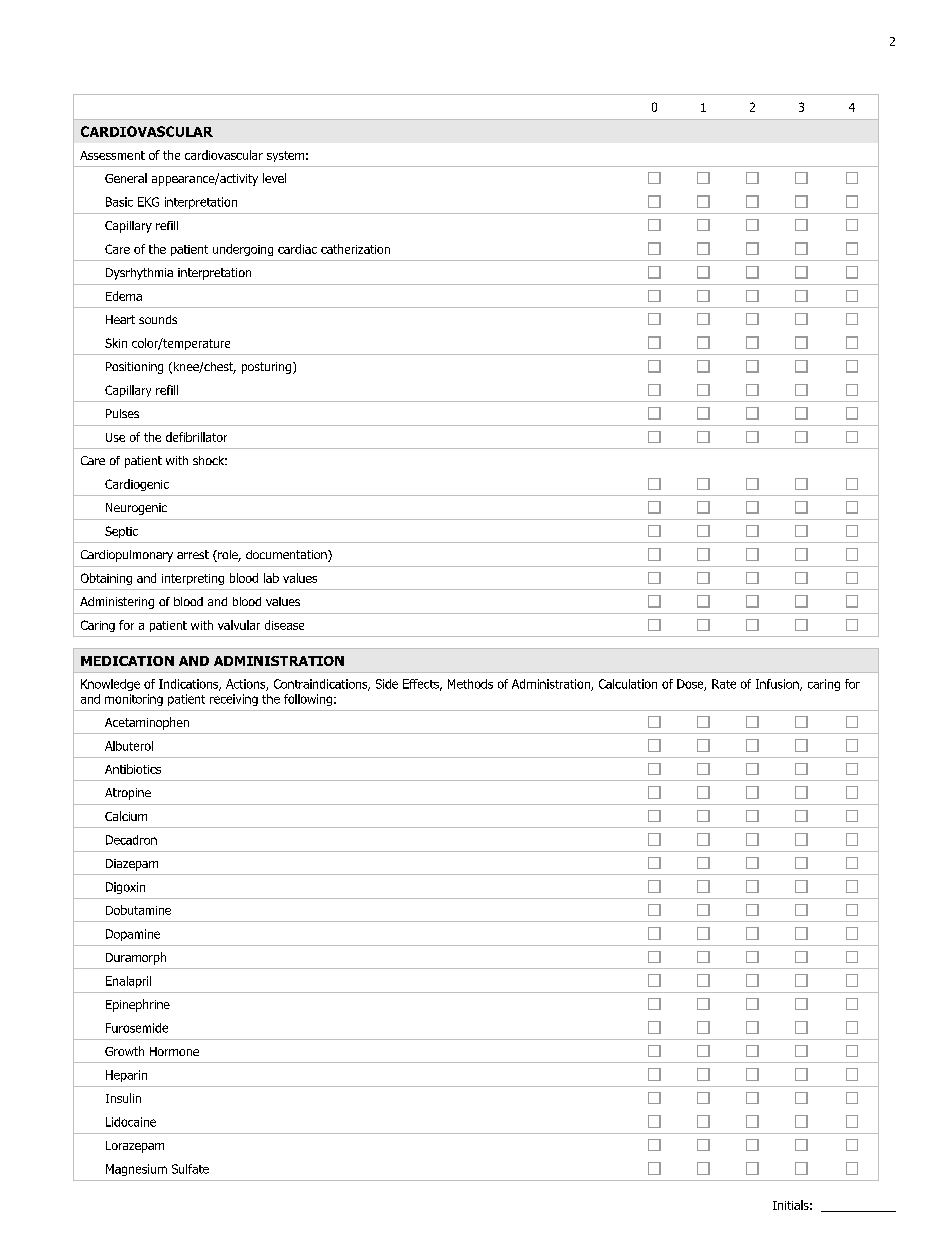 The height and width of the screenshot is (1233, 952). What do you see at coordinates (287, 556) in the screenshot?
I see `documentation` at bounding box center [287, 556].
